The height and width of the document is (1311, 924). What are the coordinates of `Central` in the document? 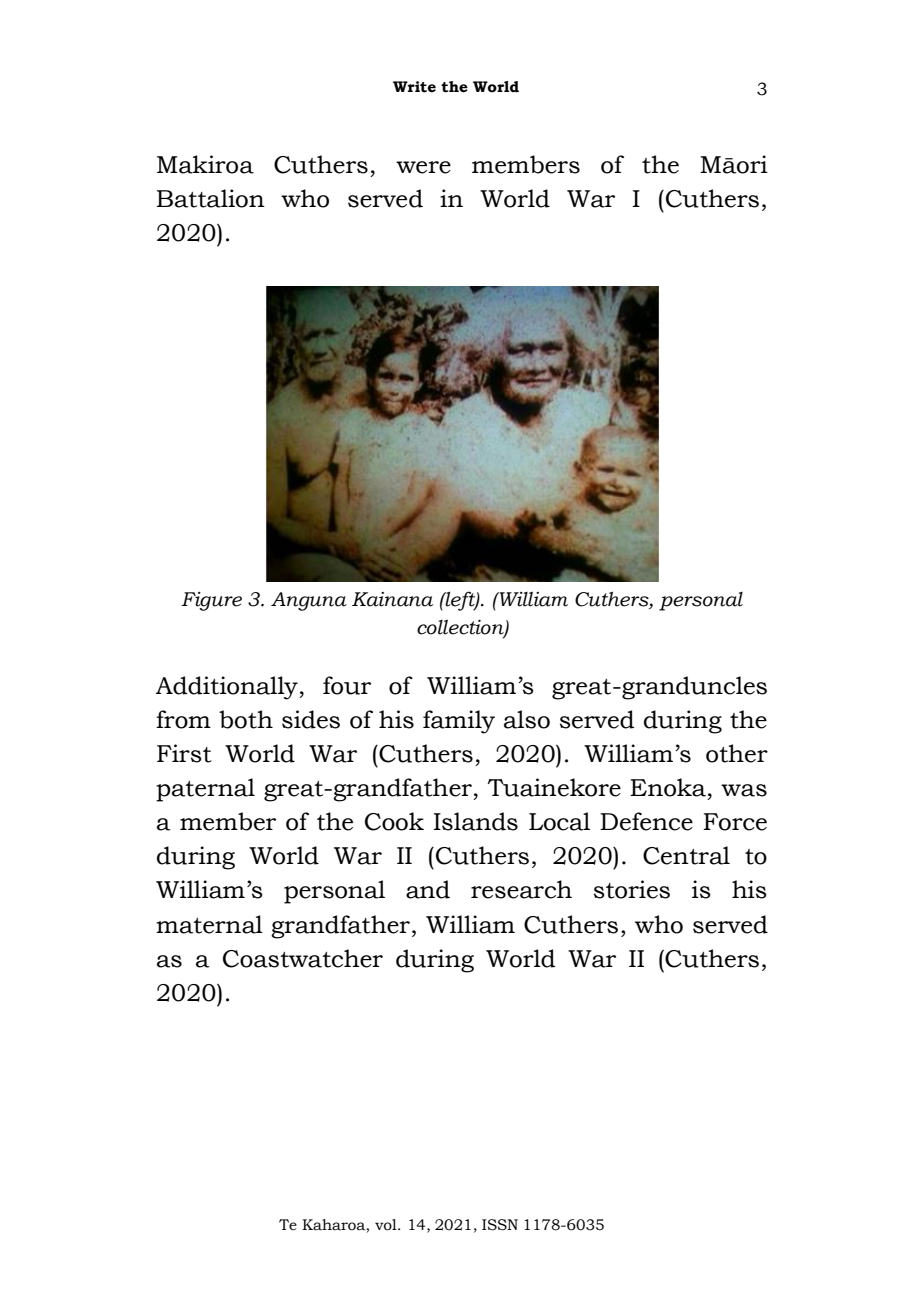 It's located at (686, 855).
